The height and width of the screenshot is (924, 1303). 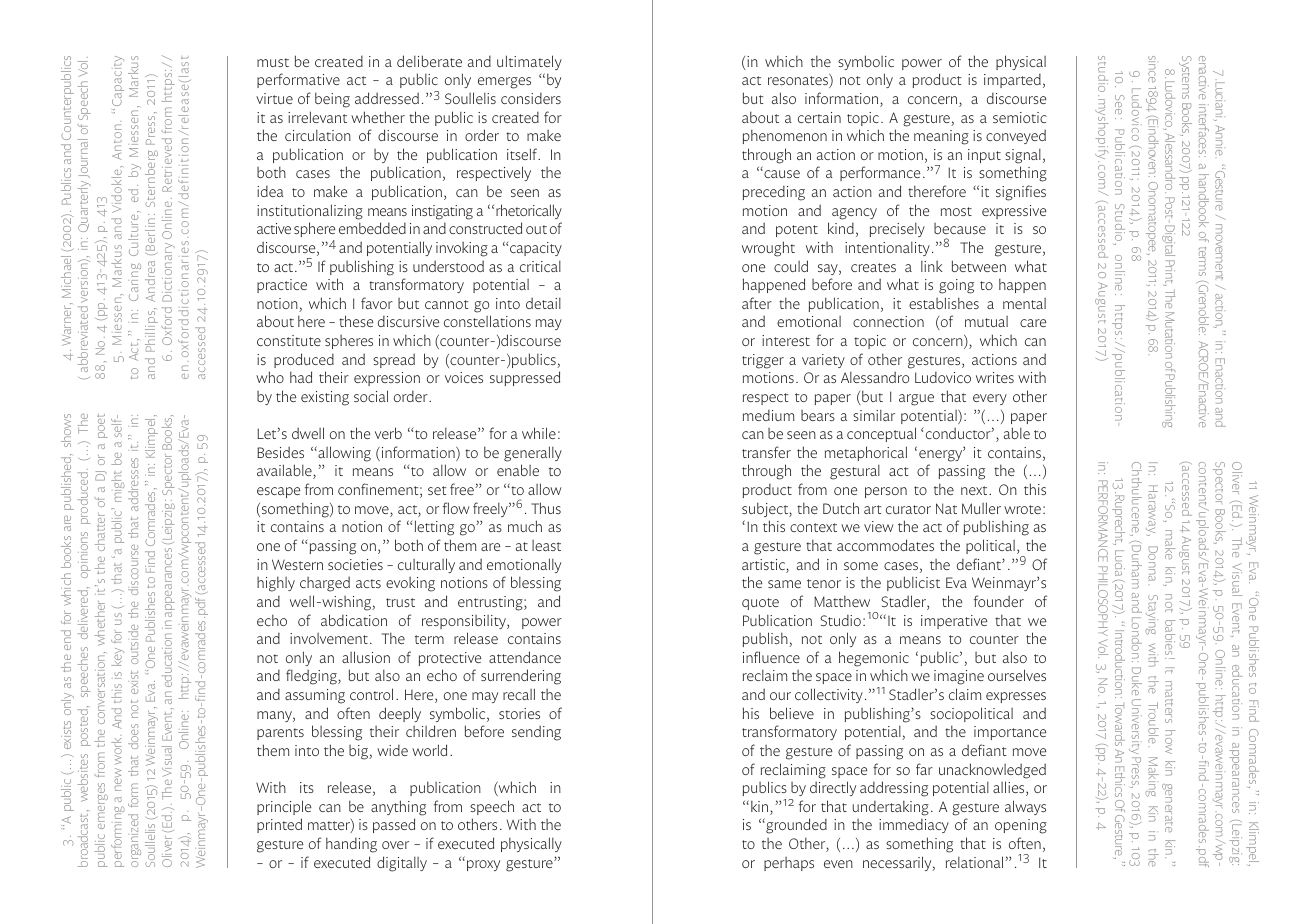 What do you see at coordinates (766, 452) in the screenshot?
I see `transfer` at bounding box center [766, 452].
